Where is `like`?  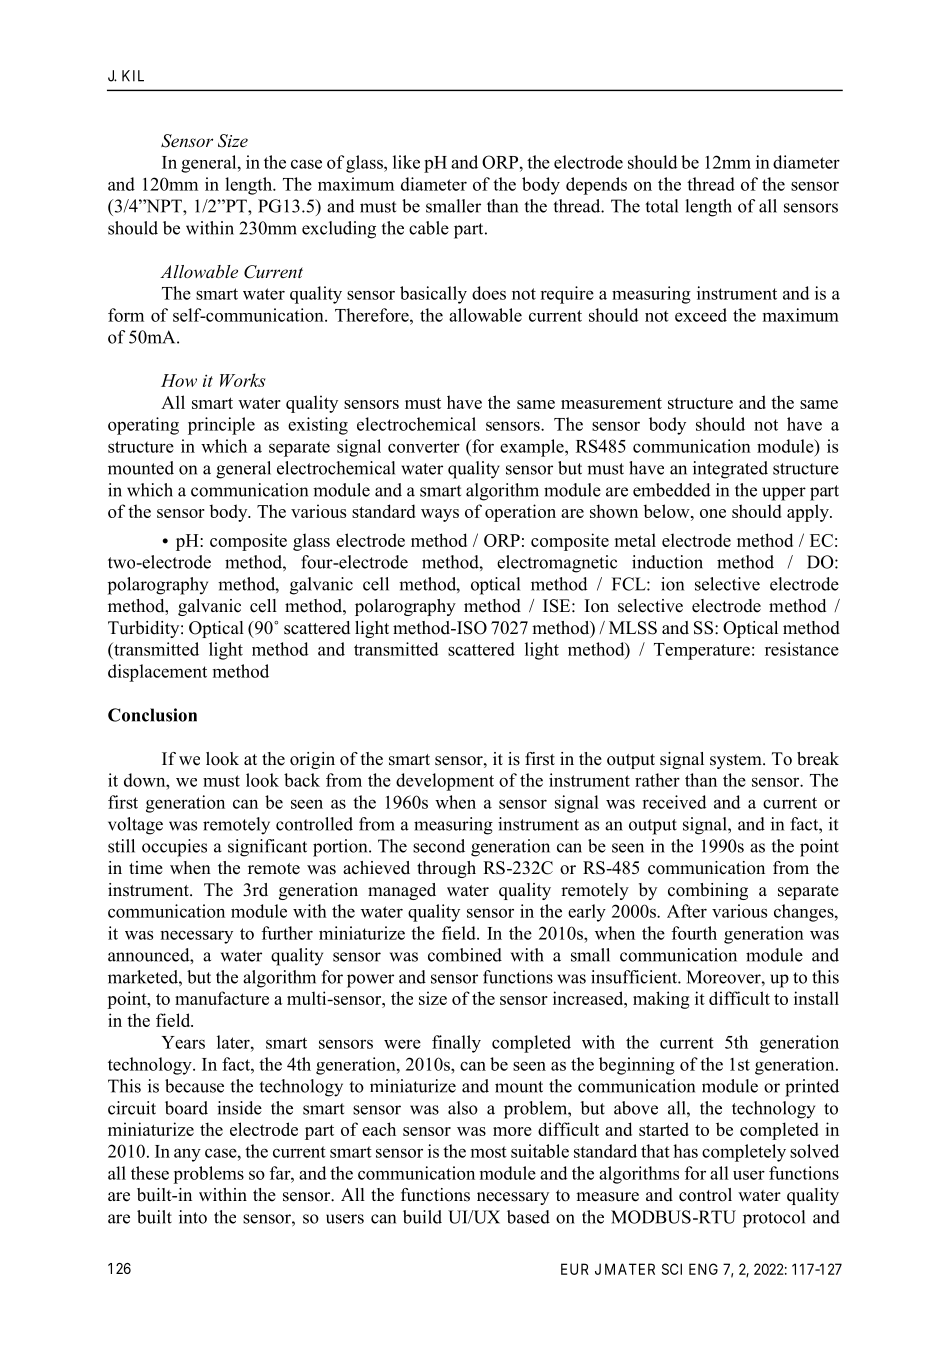 like is located at coordinates (406, 162).
